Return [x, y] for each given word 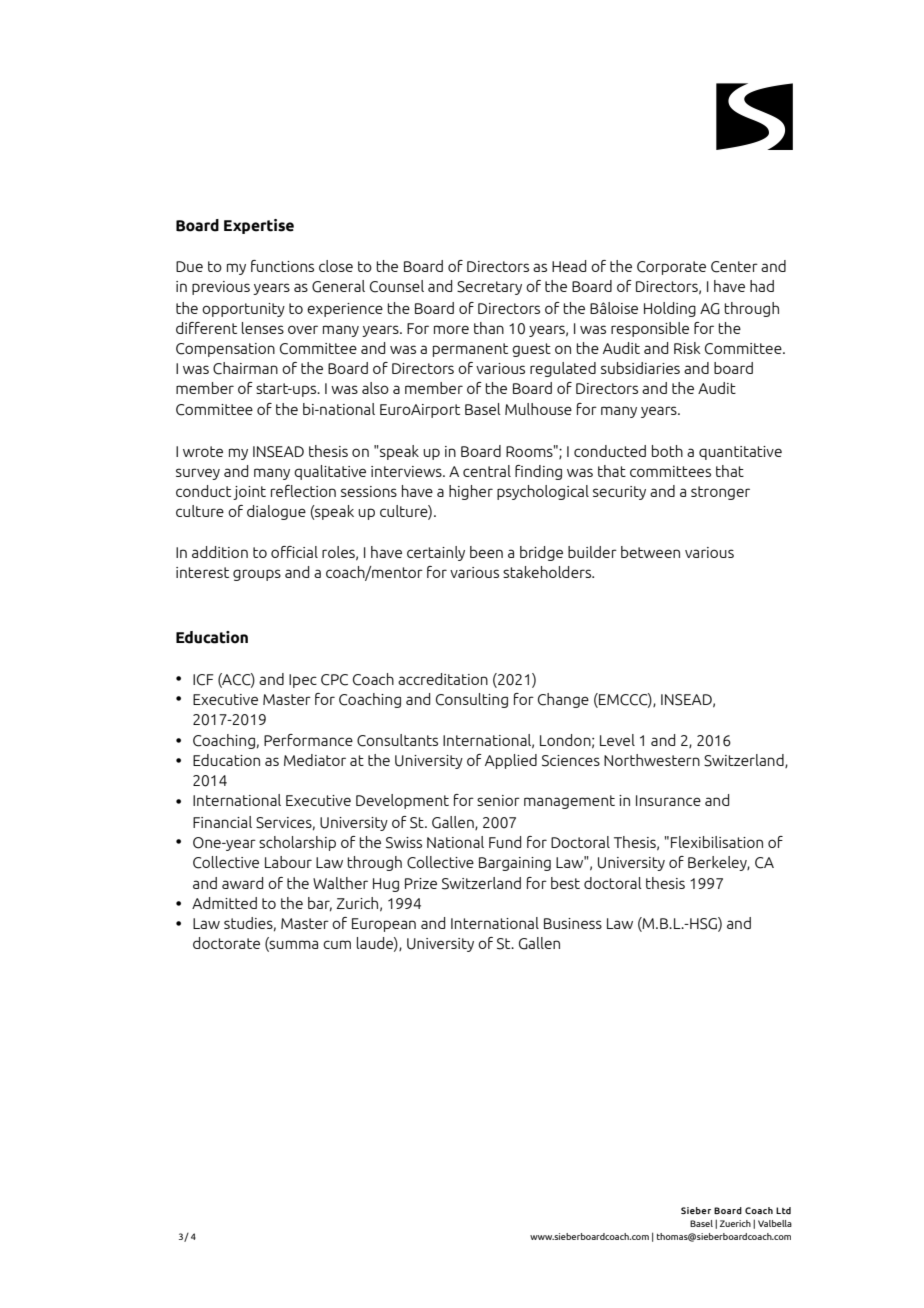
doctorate [226, 943]
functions [282, 266]
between [650, 552]
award [242, 883]
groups [257, 575]
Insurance [668, 800]
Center [734, 267]
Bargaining [515, 864]
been [486, 552]
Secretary [489, 288]
